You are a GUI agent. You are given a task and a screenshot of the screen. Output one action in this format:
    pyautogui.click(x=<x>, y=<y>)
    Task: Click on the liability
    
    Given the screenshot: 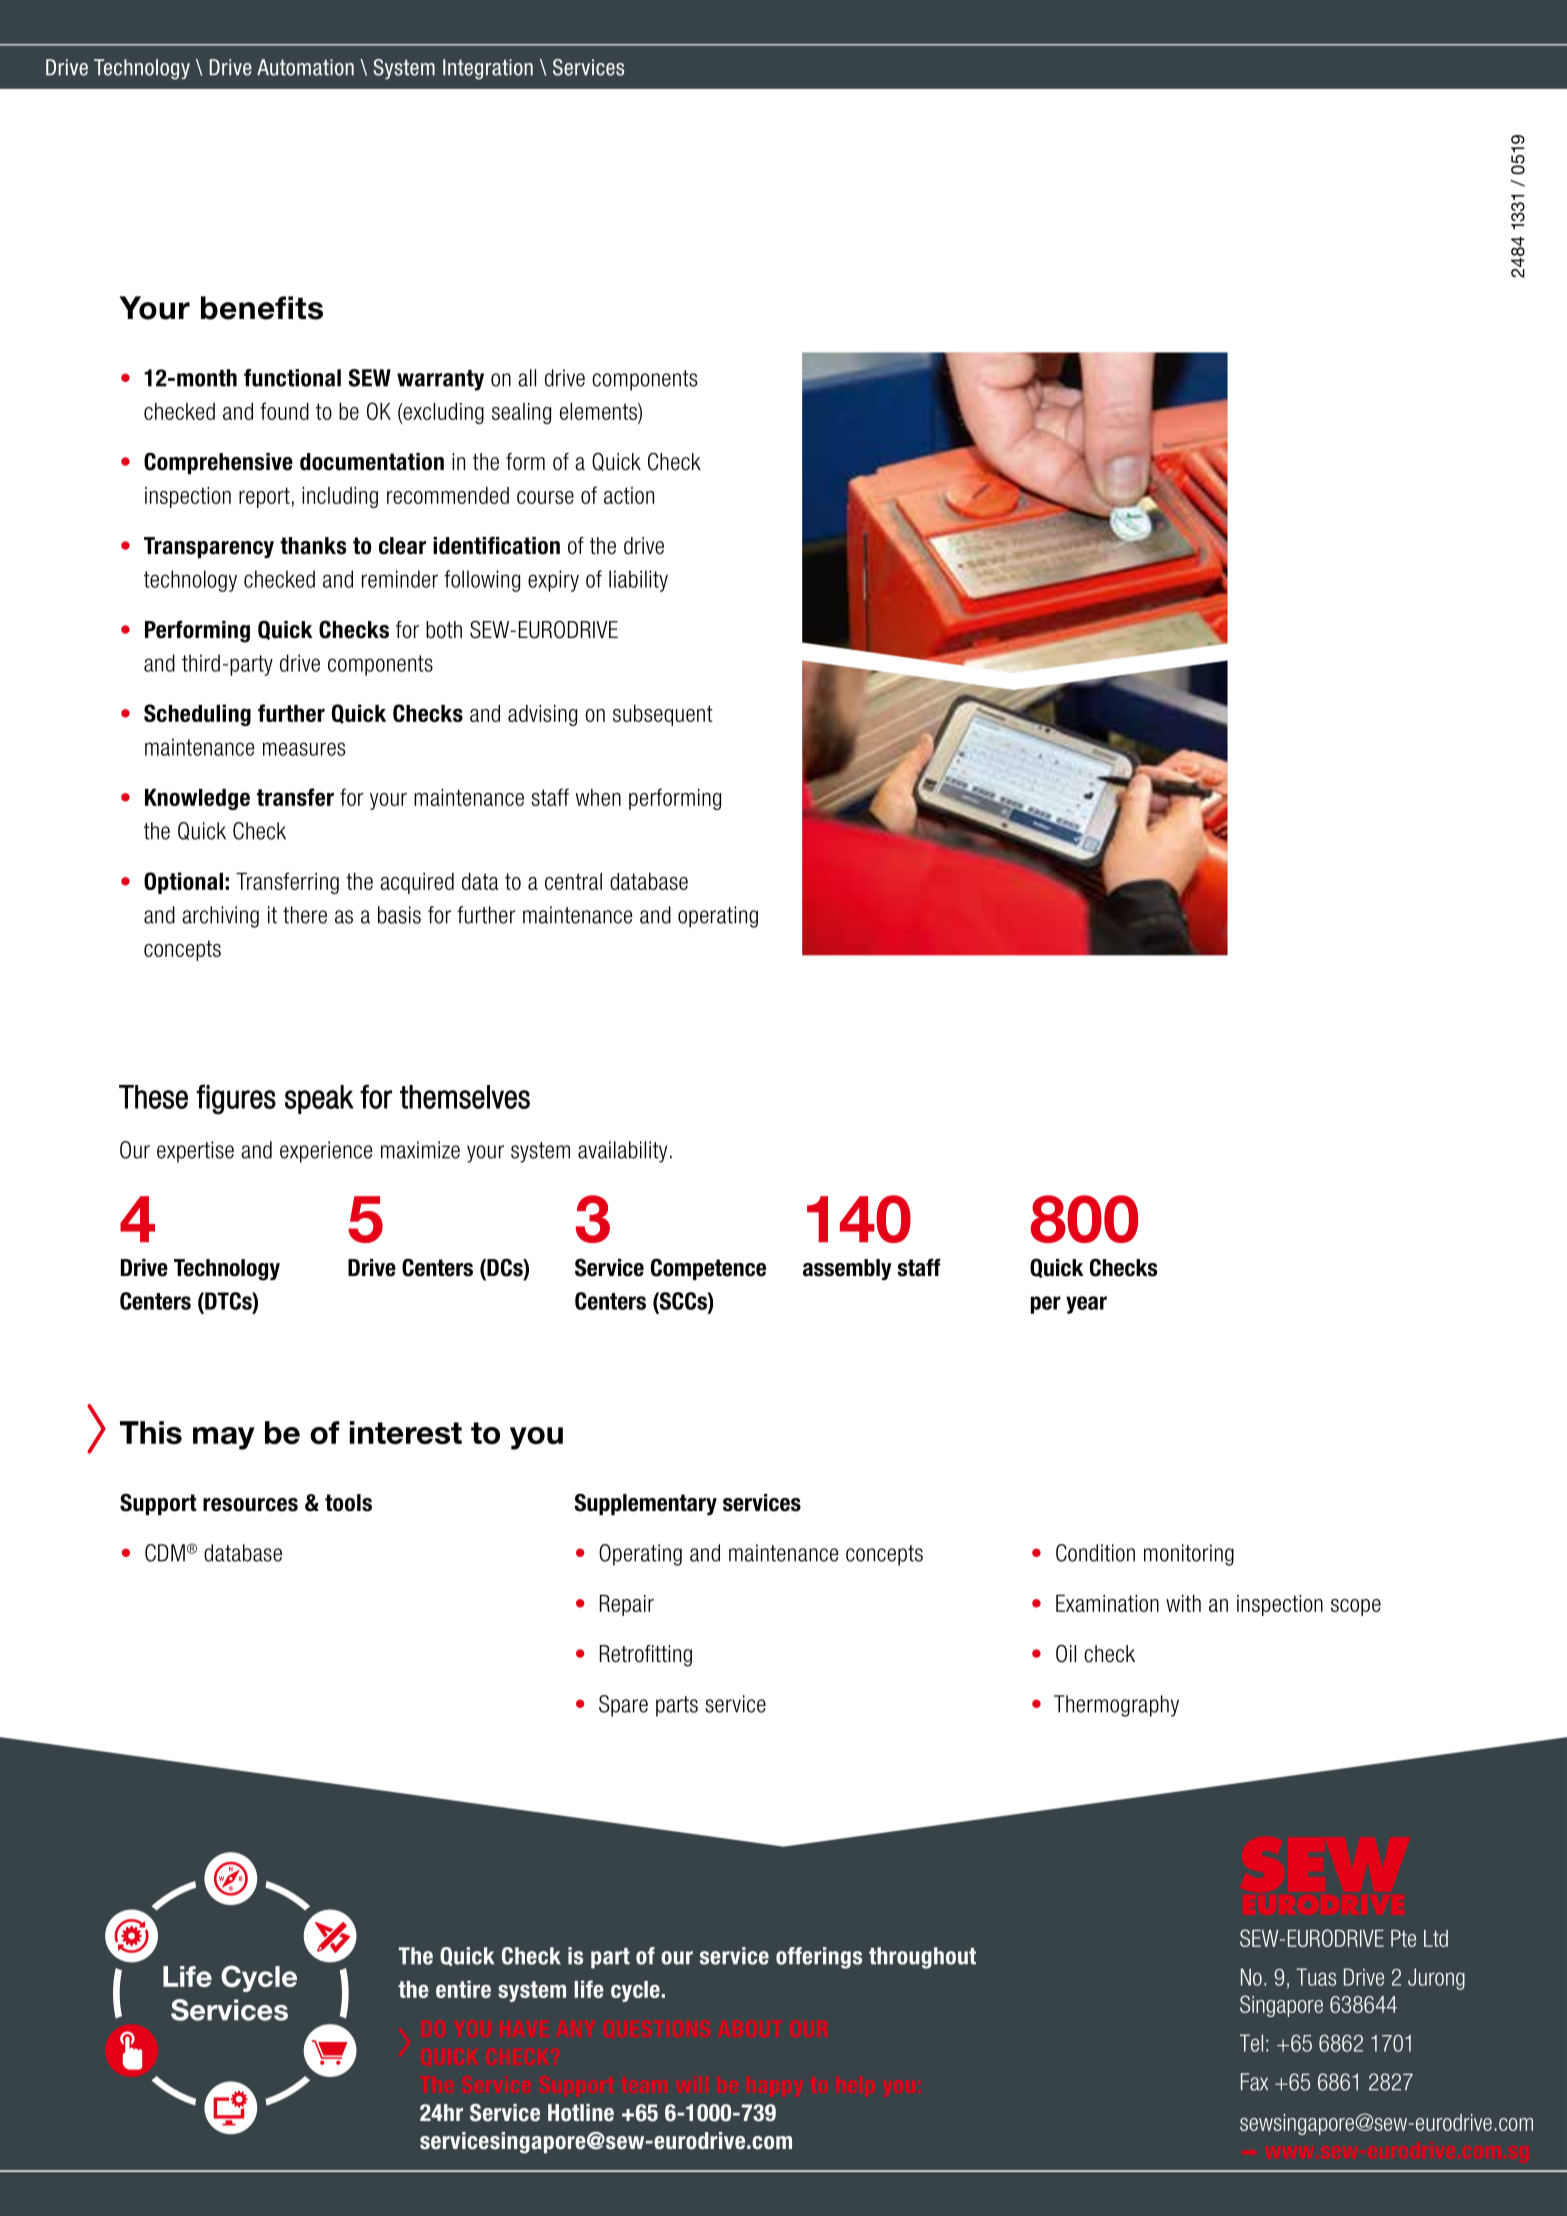 What is the action you would take?
    pyautogui.click(x=638, y=581)
